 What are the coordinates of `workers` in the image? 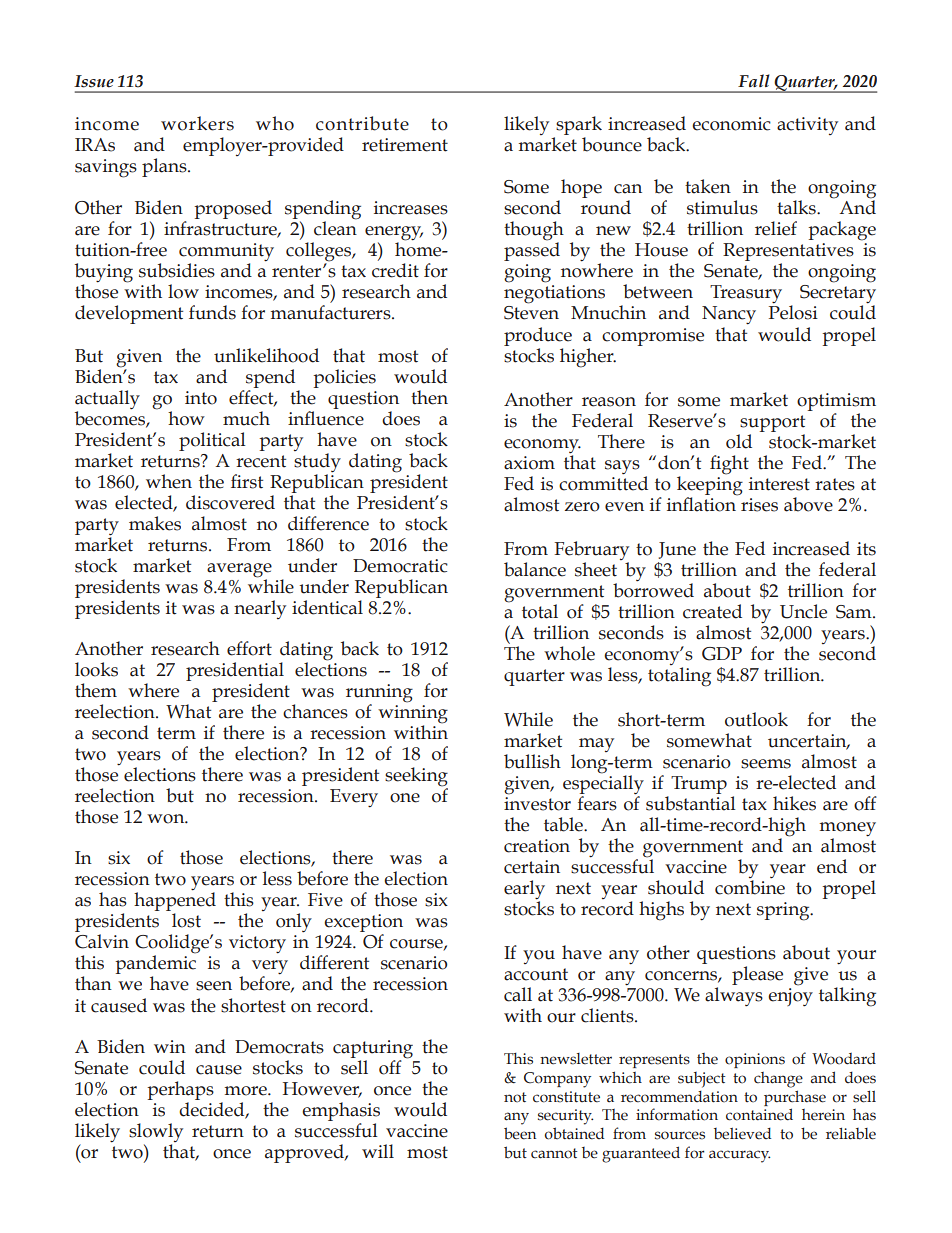 It's located at (197, 123).
